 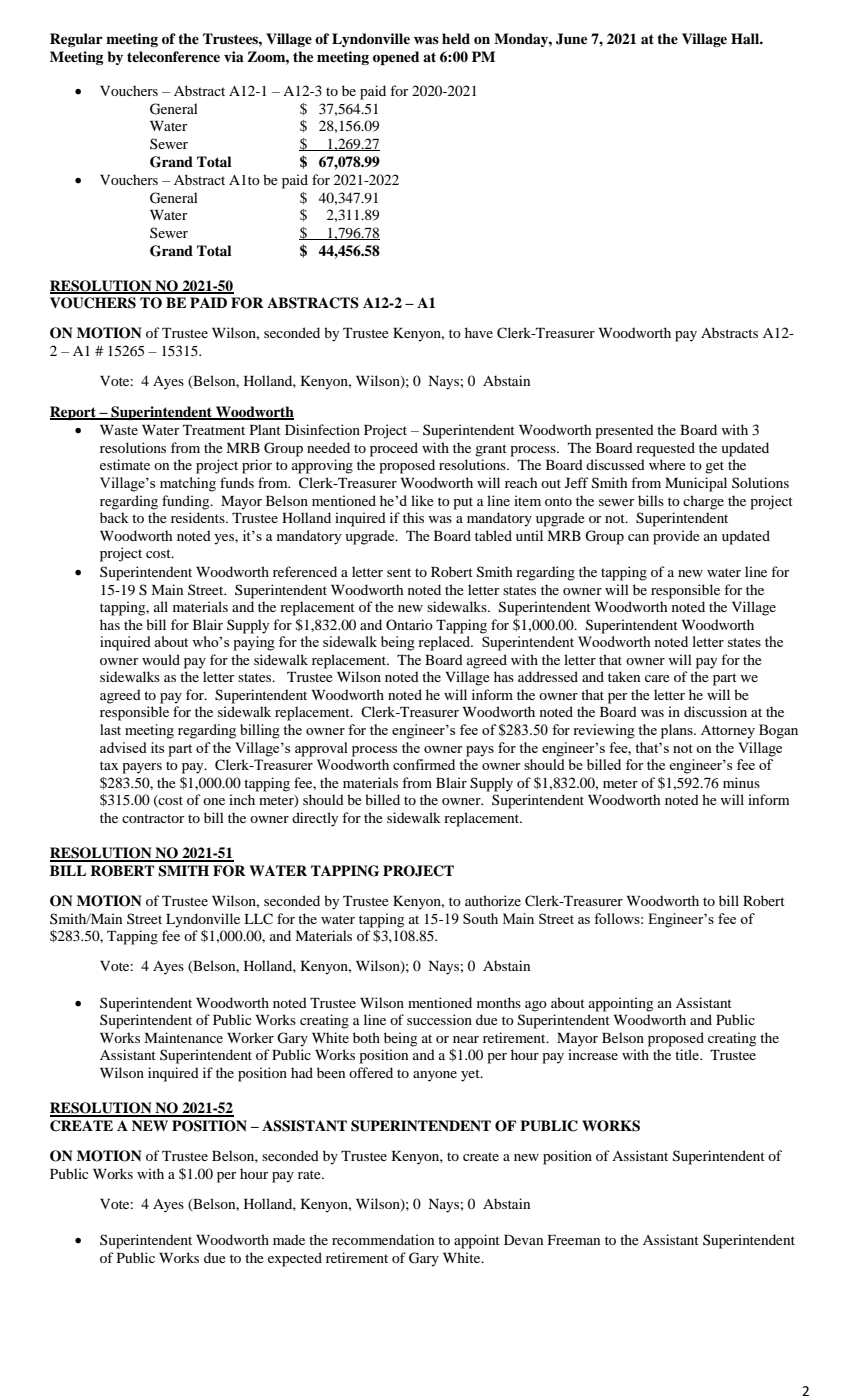 I want to click on recommendation, so click(x=383, y=1239).
